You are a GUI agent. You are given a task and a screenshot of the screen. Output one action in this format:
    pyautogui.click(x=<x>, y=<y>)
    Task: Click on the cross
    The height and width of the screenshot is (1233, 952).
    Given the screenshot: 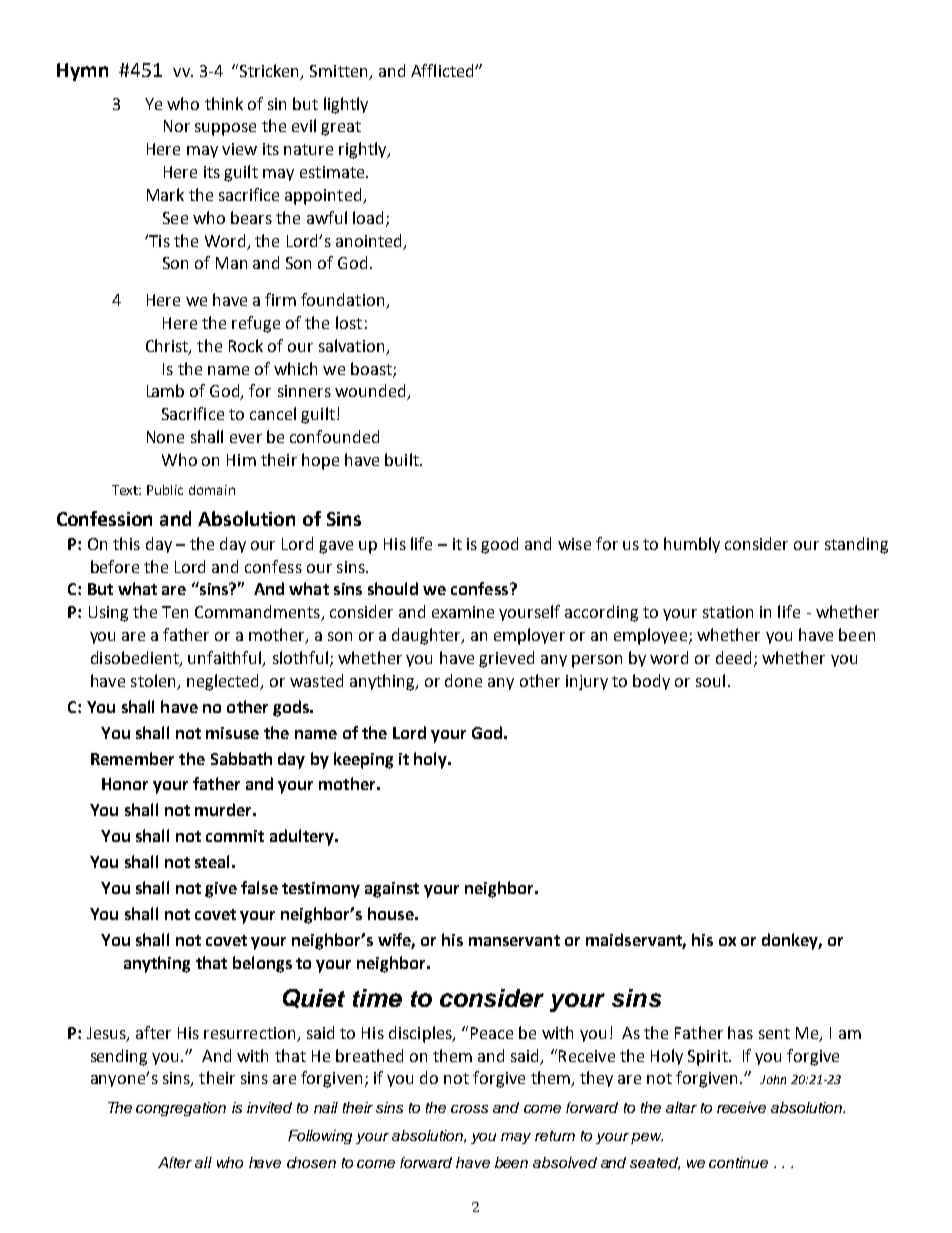 What is the action you would take?
    pyautogui.click(x=469, y=1109)
